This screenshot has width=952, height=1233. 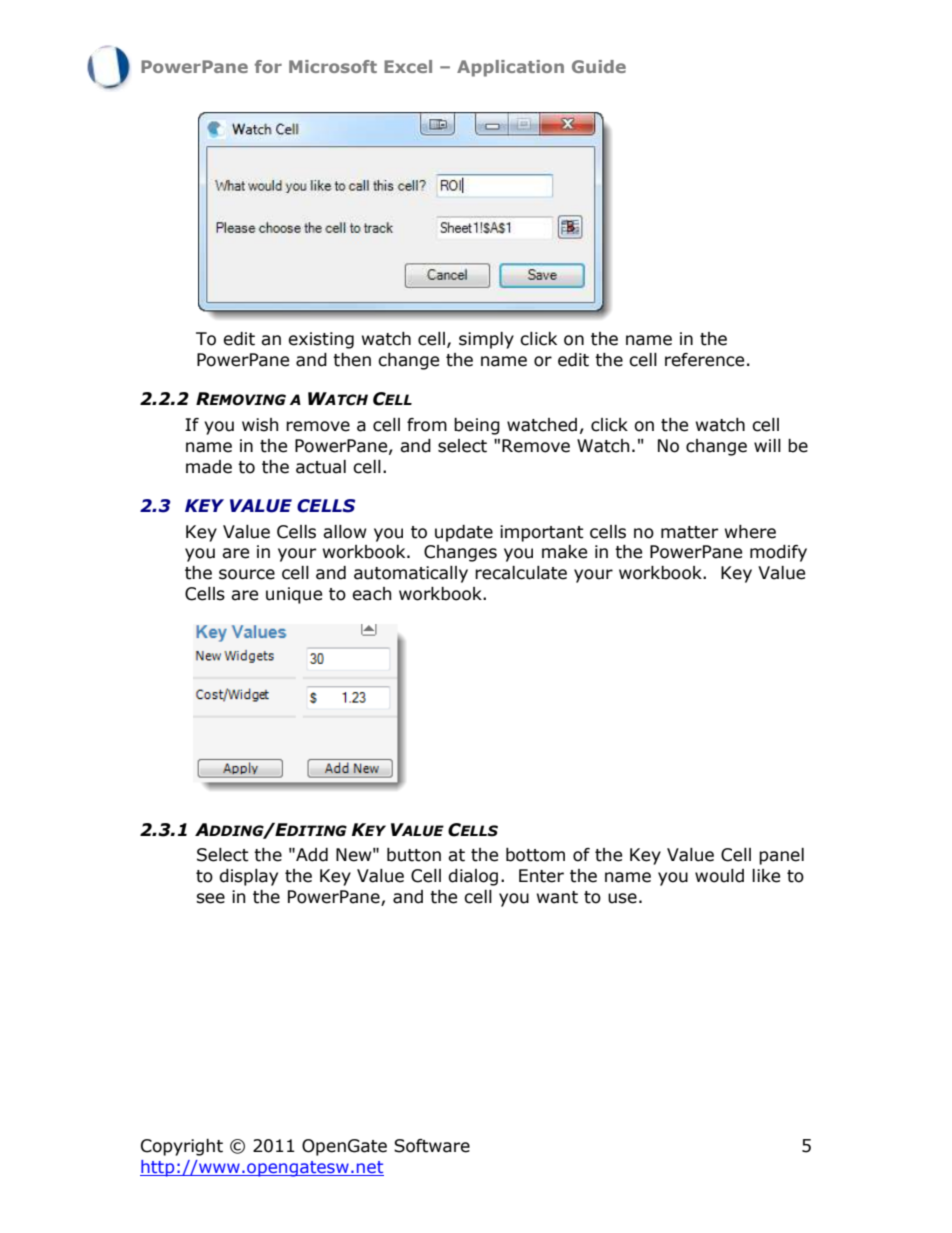 I want to click on for, so click(x=268, y=66).
